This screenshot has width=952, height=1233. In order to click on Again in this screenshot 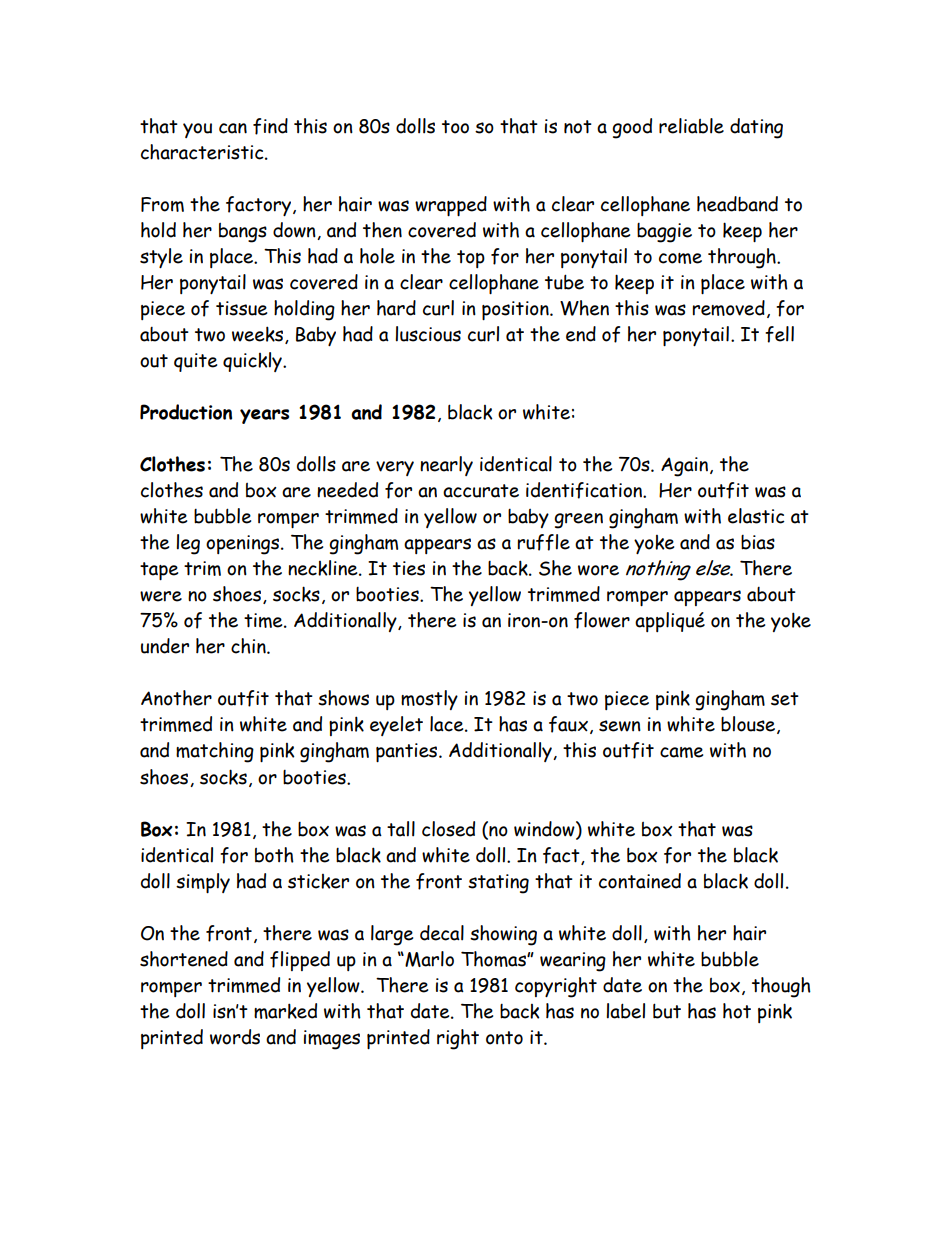, I will do `click(684, 467)`.
